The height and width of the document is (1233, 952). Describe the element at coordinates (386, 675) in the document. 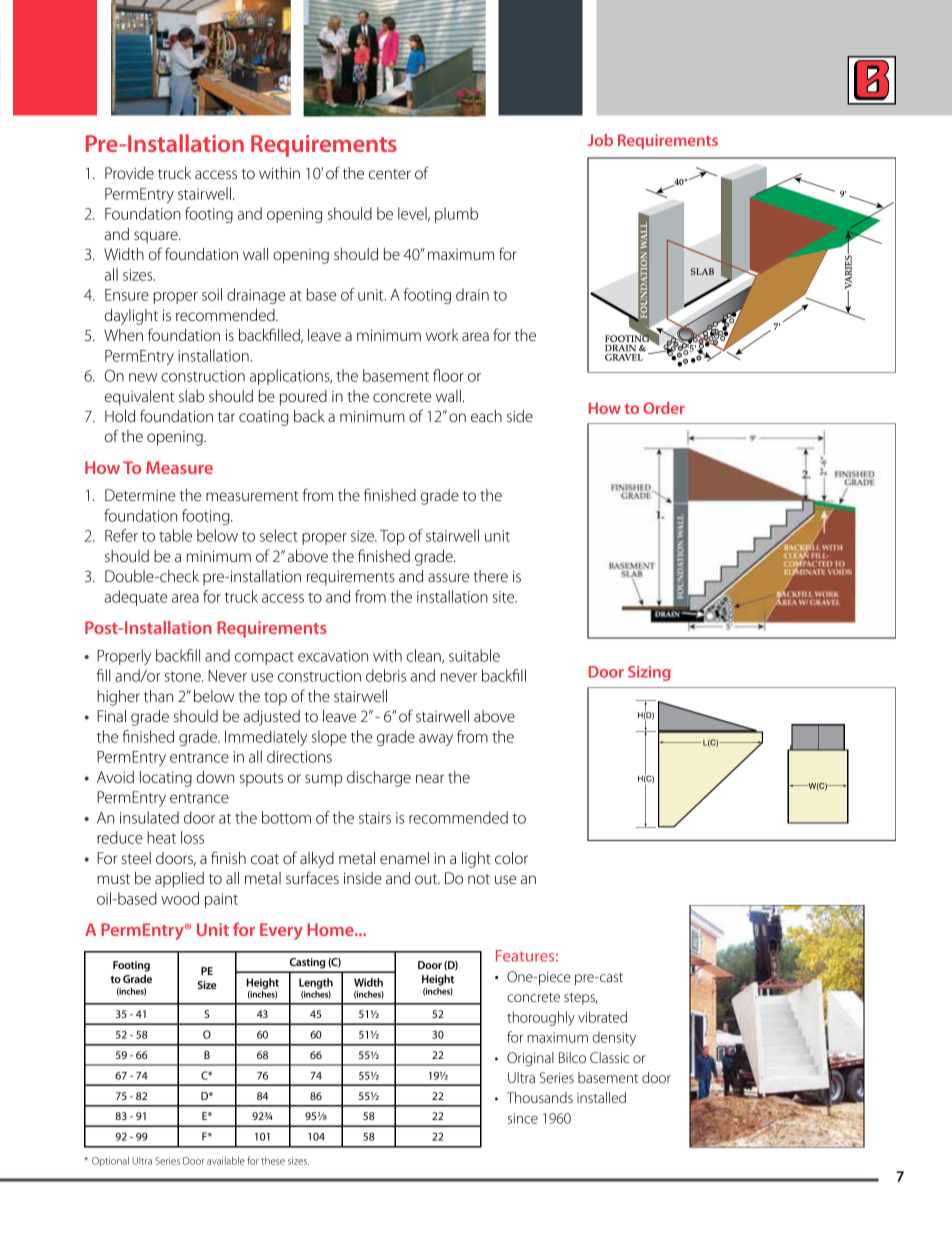

I see `debris` at that location.
